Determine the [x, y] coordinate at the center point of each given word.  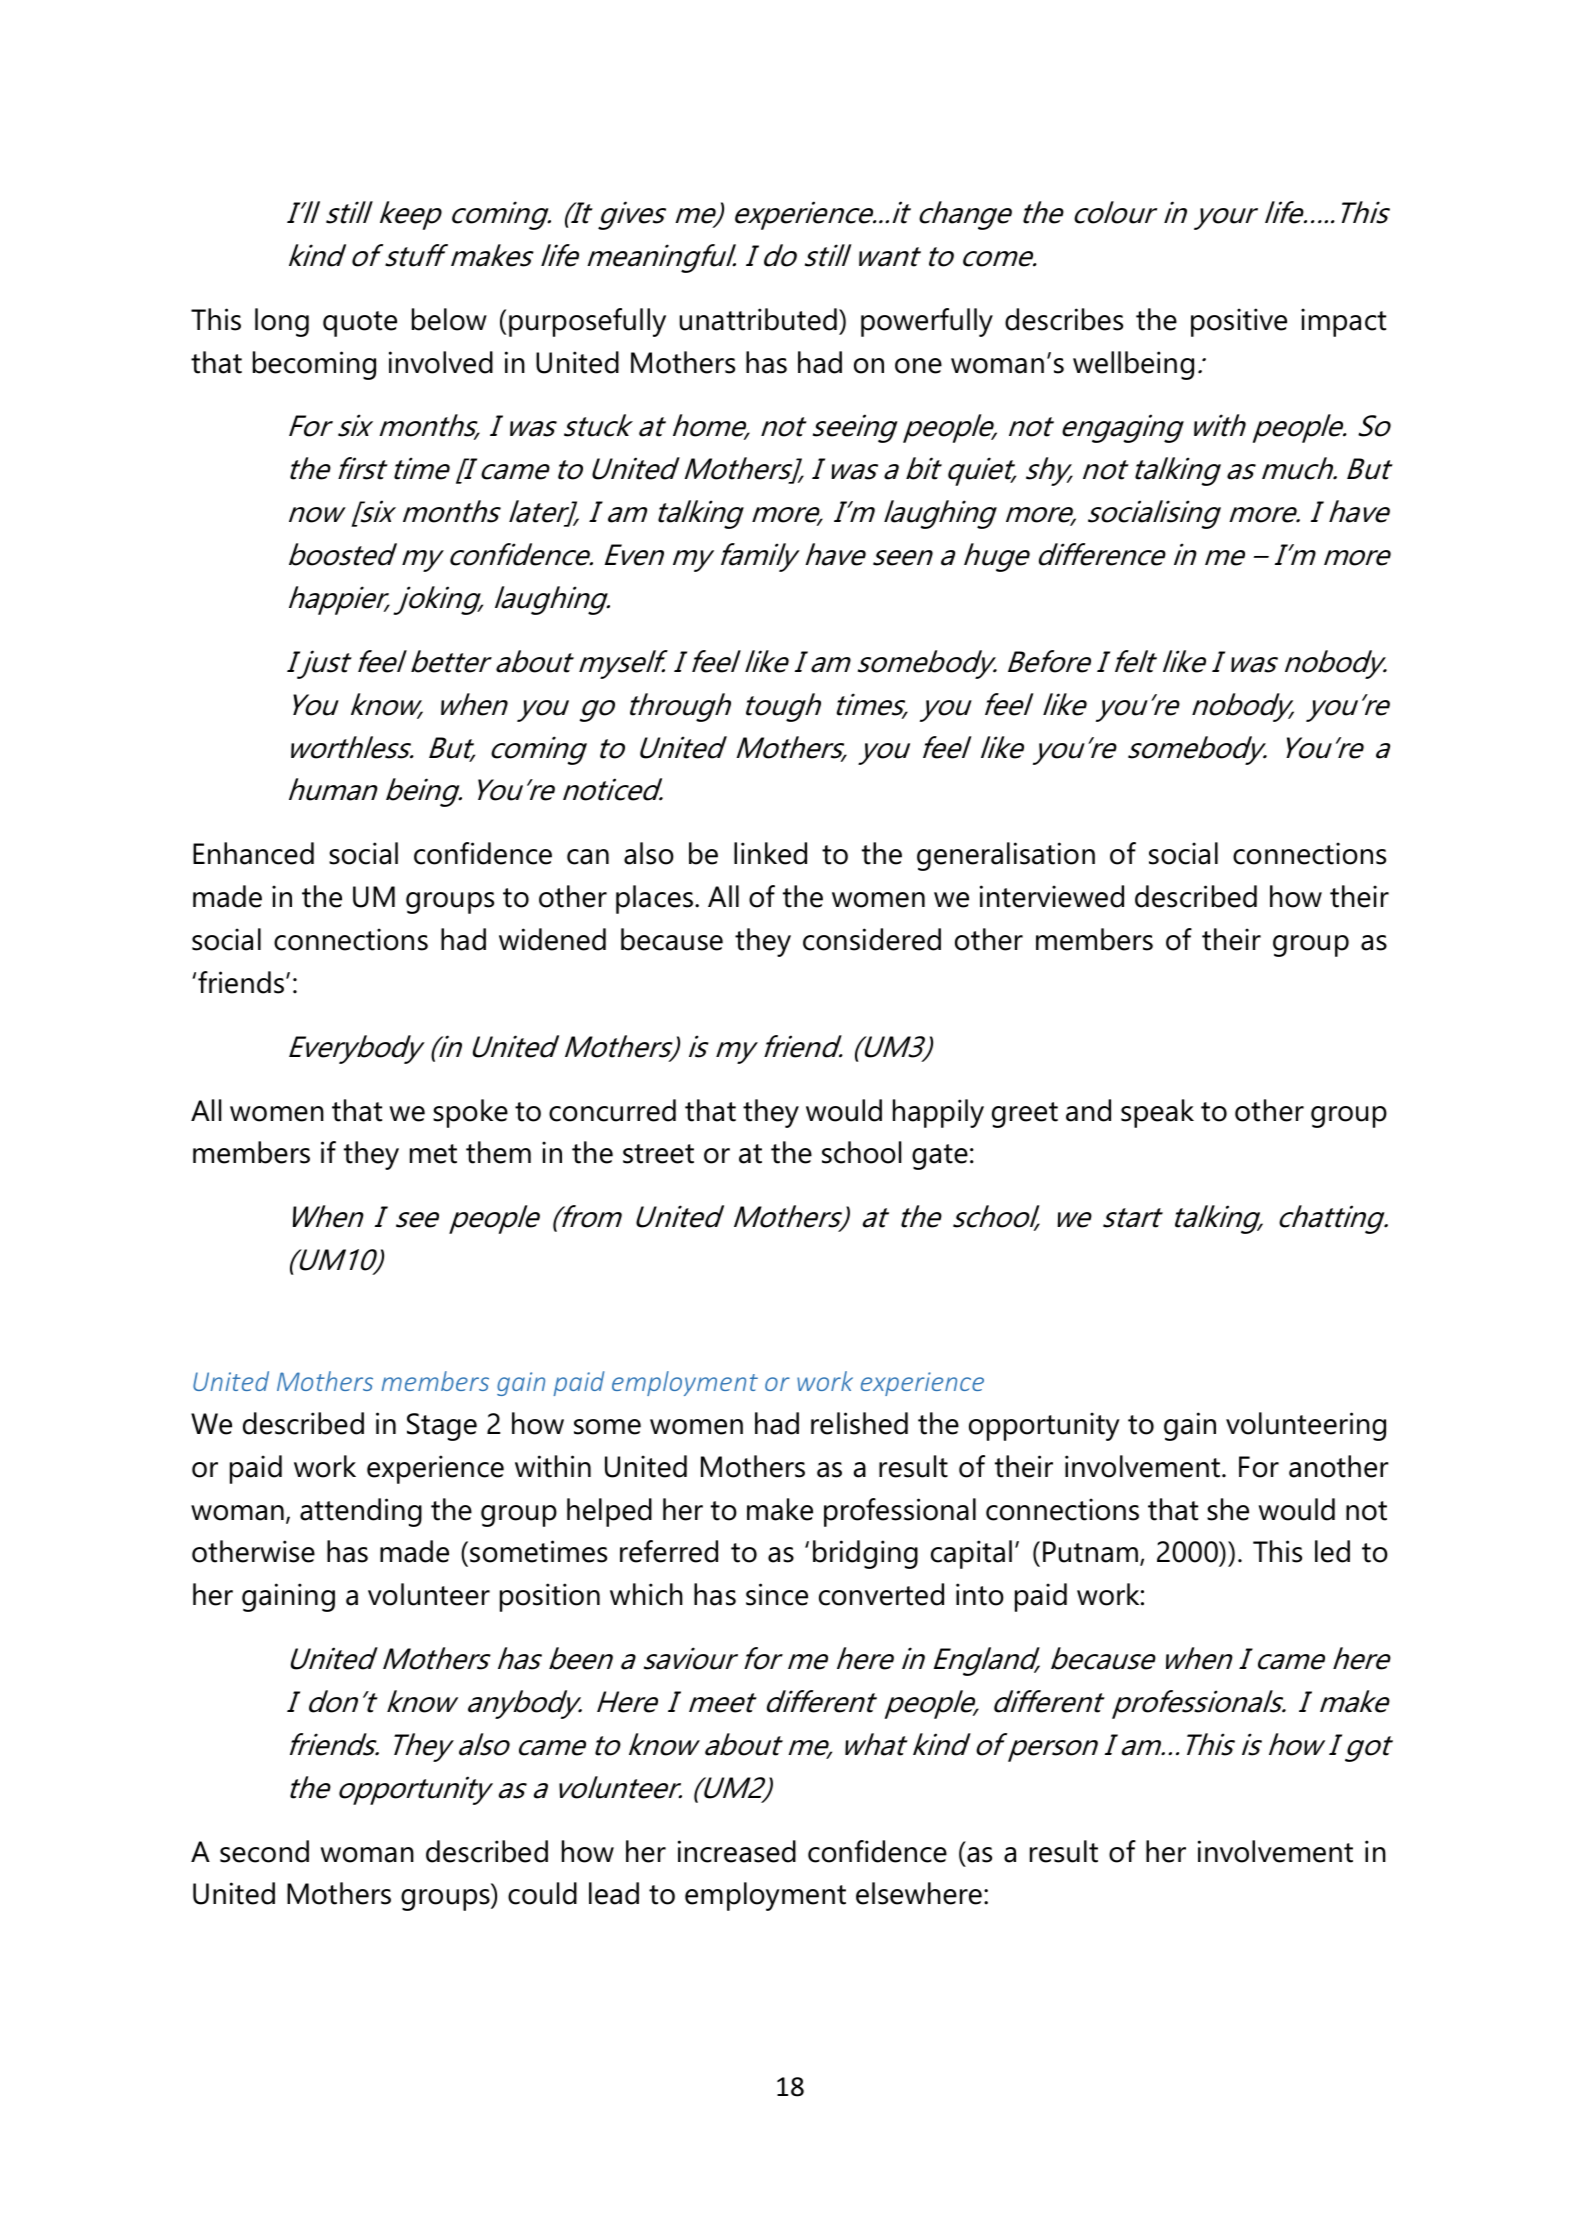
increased [737, 1851]
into [980, 1594]
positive [1239, 322]
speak [1157, 1113]
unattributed [758, 319]
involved [441, 362]
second [264, 1851]
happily [938, 1113]
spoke [470, 1113]
